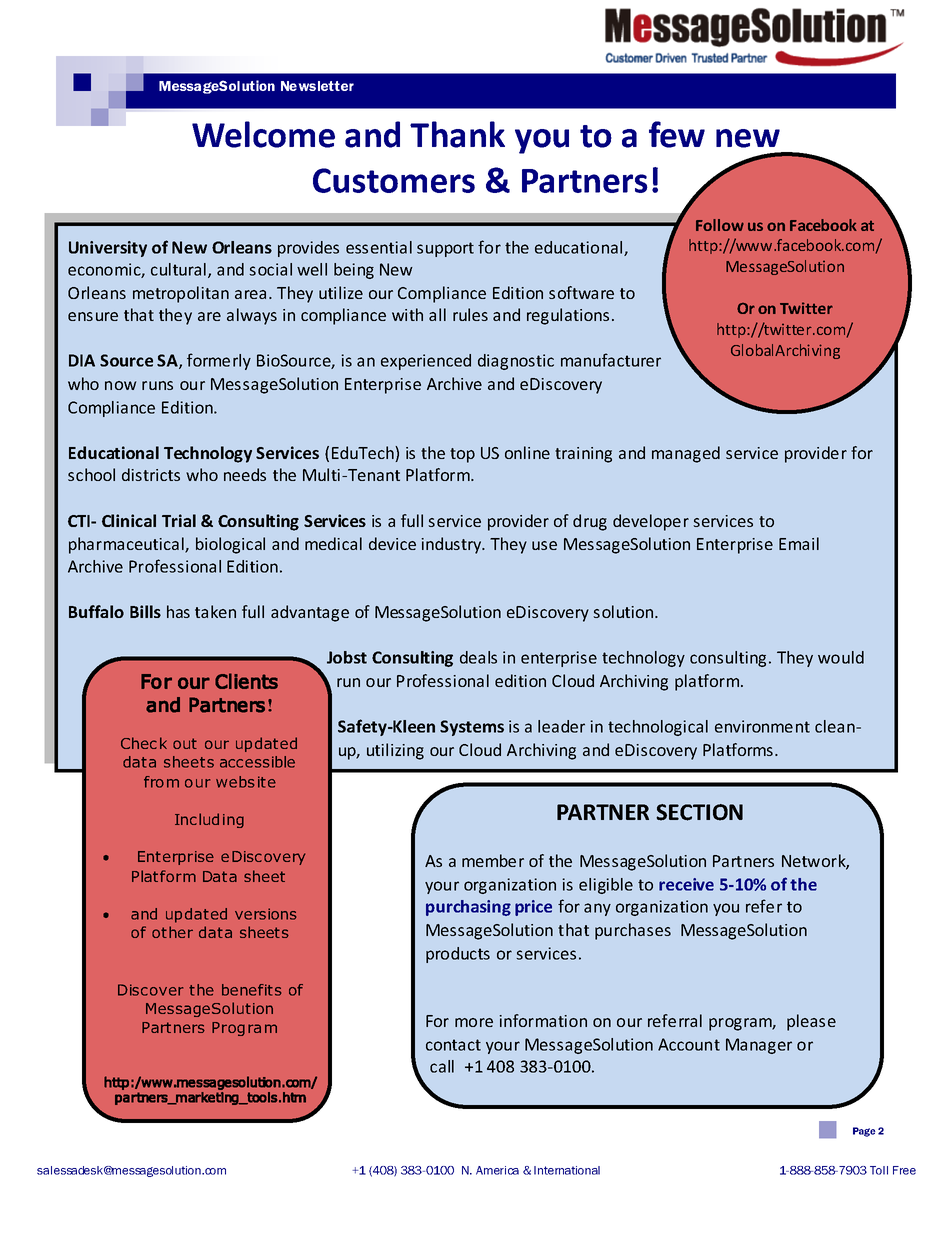  Describe the element at coordinates (215, 611) in the page. I see `taken` at that location.
